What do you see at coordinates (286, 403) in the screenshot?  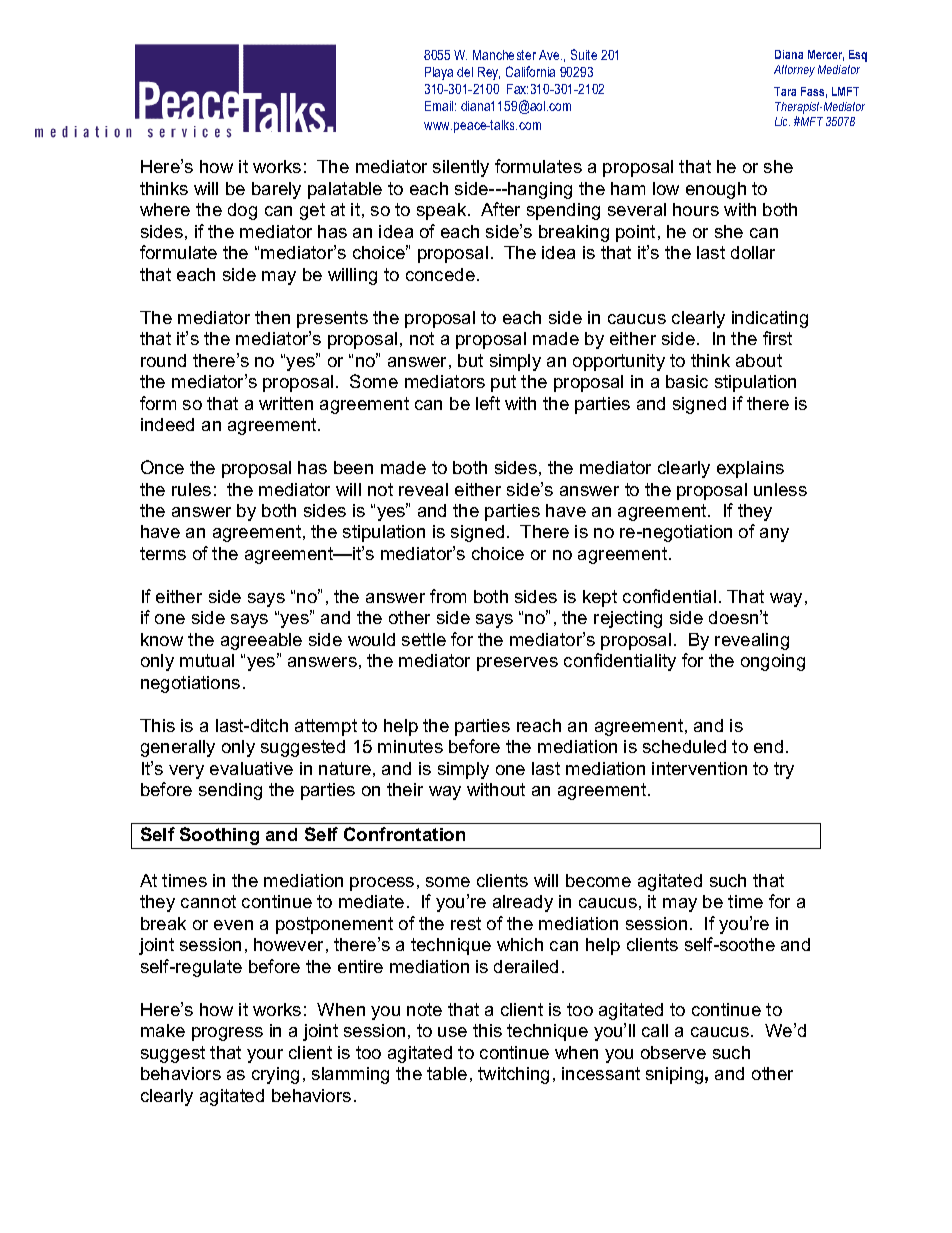 I see `written` at bounding box center [286, 403].
